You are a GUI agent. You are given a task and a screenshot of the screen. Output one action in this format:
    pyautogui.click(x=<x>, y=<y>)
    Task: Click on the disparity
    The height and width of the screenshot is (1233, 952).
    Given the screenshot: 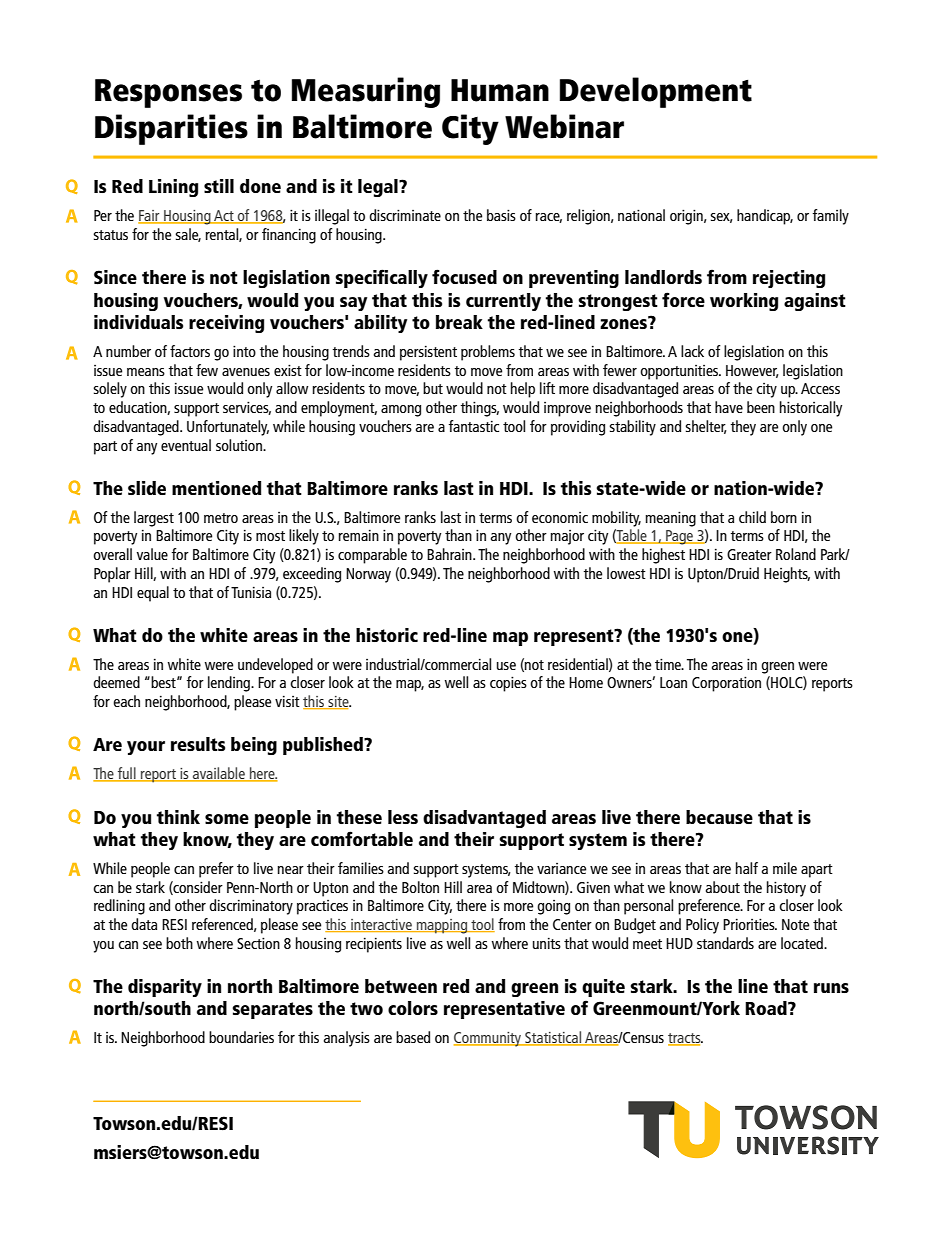 What is the action you would take?
    pyautogui.click(x=165, y=988)
